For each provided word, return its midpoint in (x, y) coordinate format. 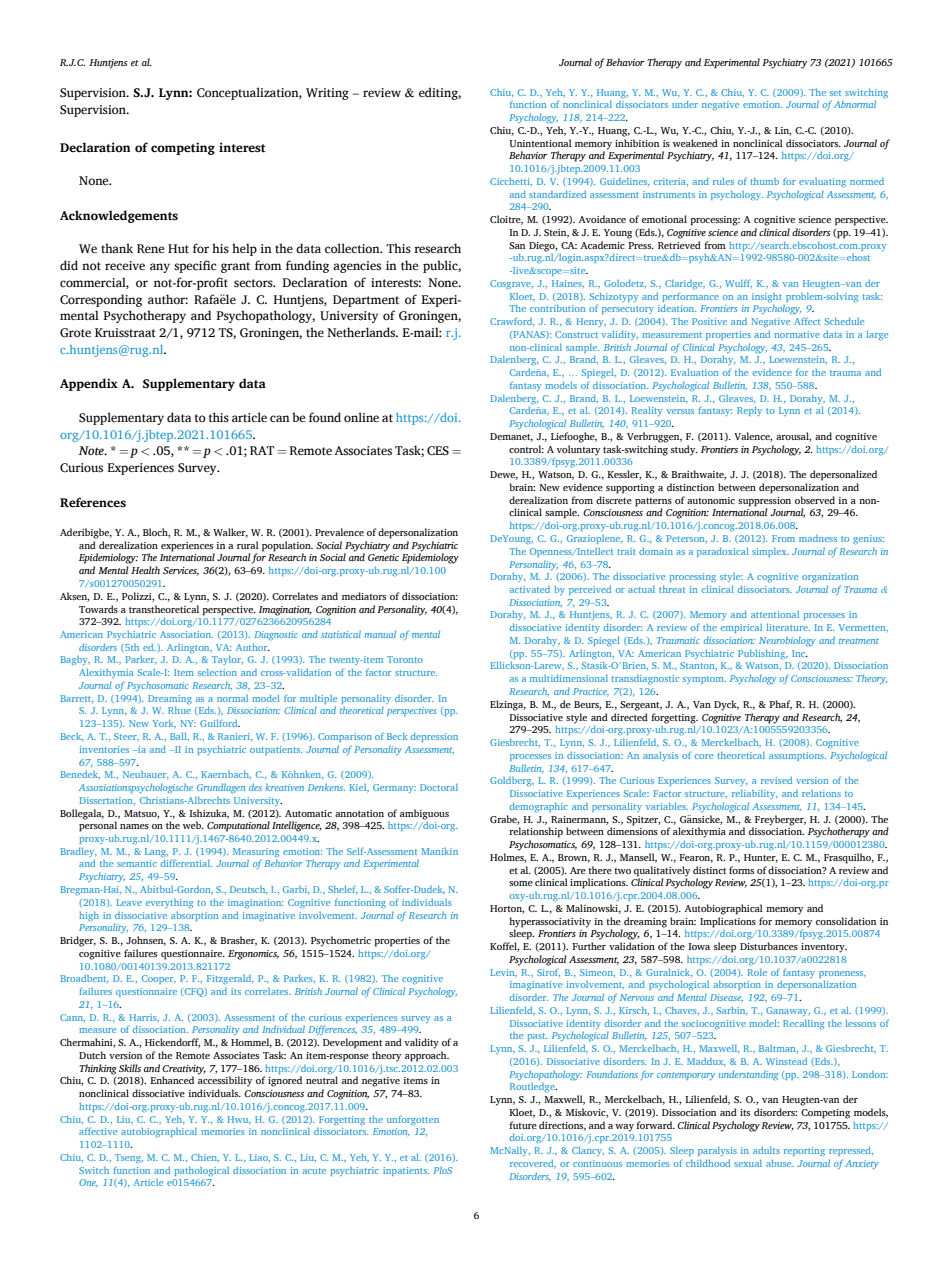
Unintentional (540, 143)
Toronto (405, 659)
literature (788, 627)
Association (186, 634)
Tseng (129, 1158)
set (835, 93)
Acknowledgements (119, 216)
